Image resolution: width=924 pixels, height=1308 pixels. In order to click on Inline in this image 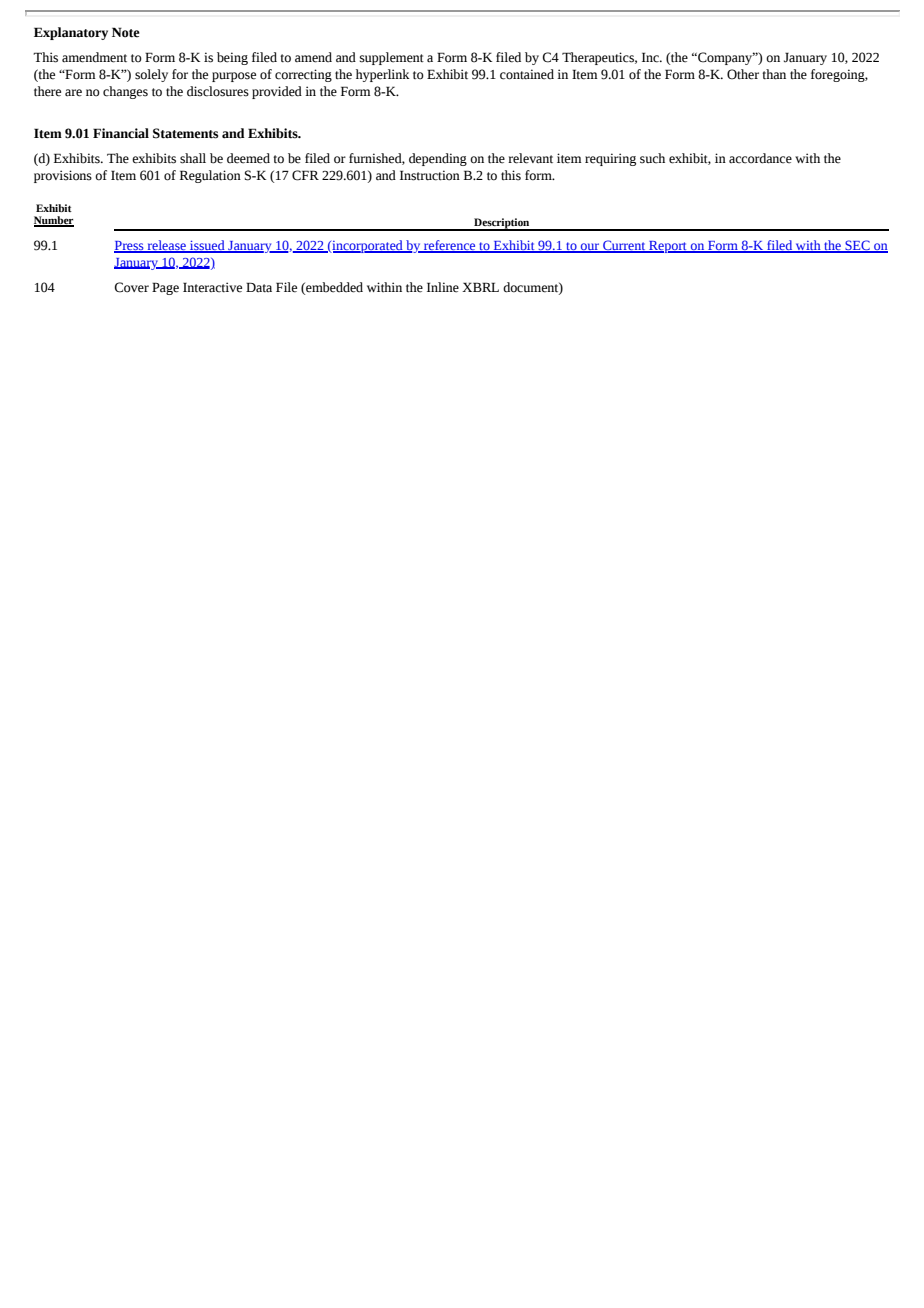, I will do `click(443, 287)`.
